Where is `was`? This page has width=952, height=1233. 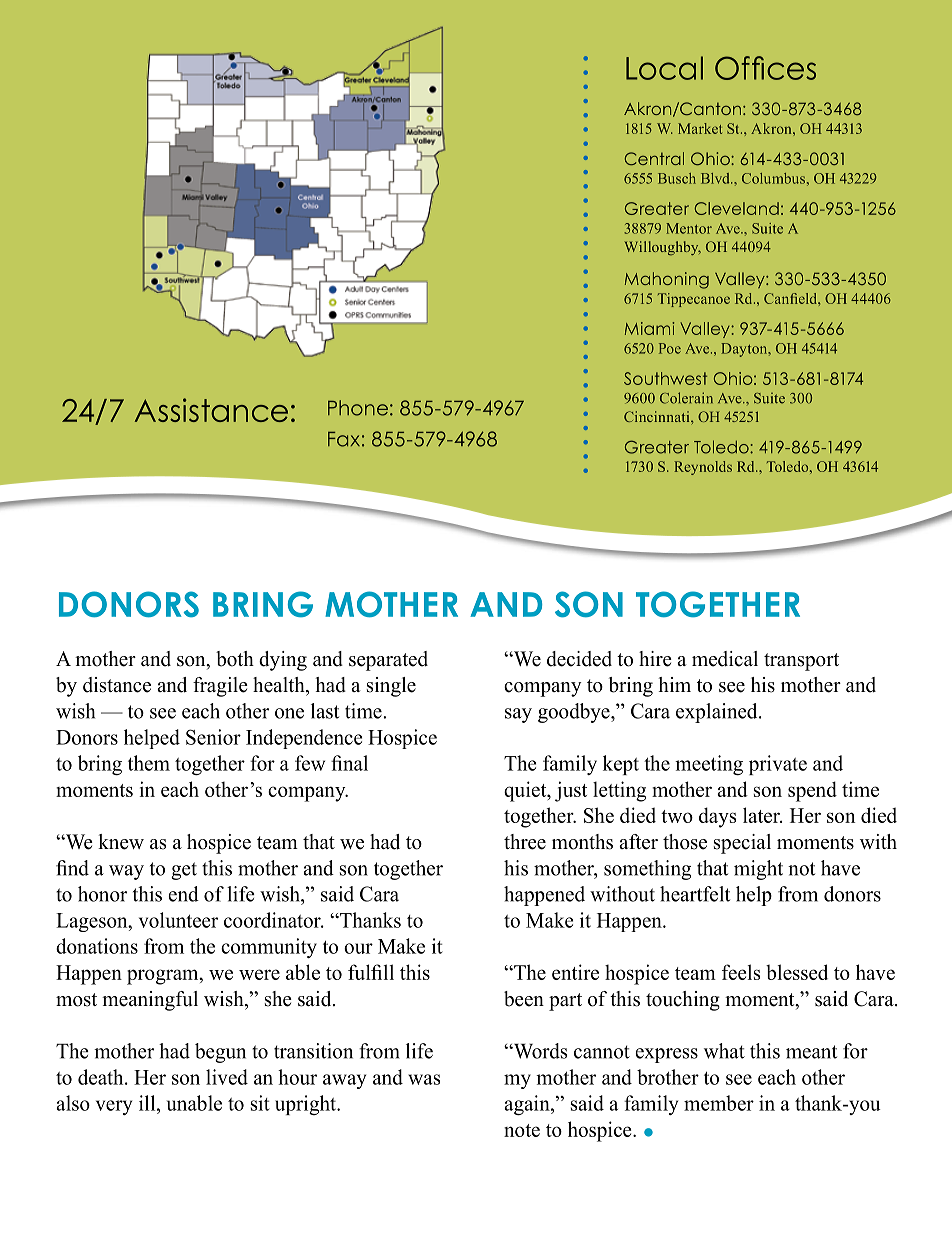
was is located at coordinates (424, 1079).
